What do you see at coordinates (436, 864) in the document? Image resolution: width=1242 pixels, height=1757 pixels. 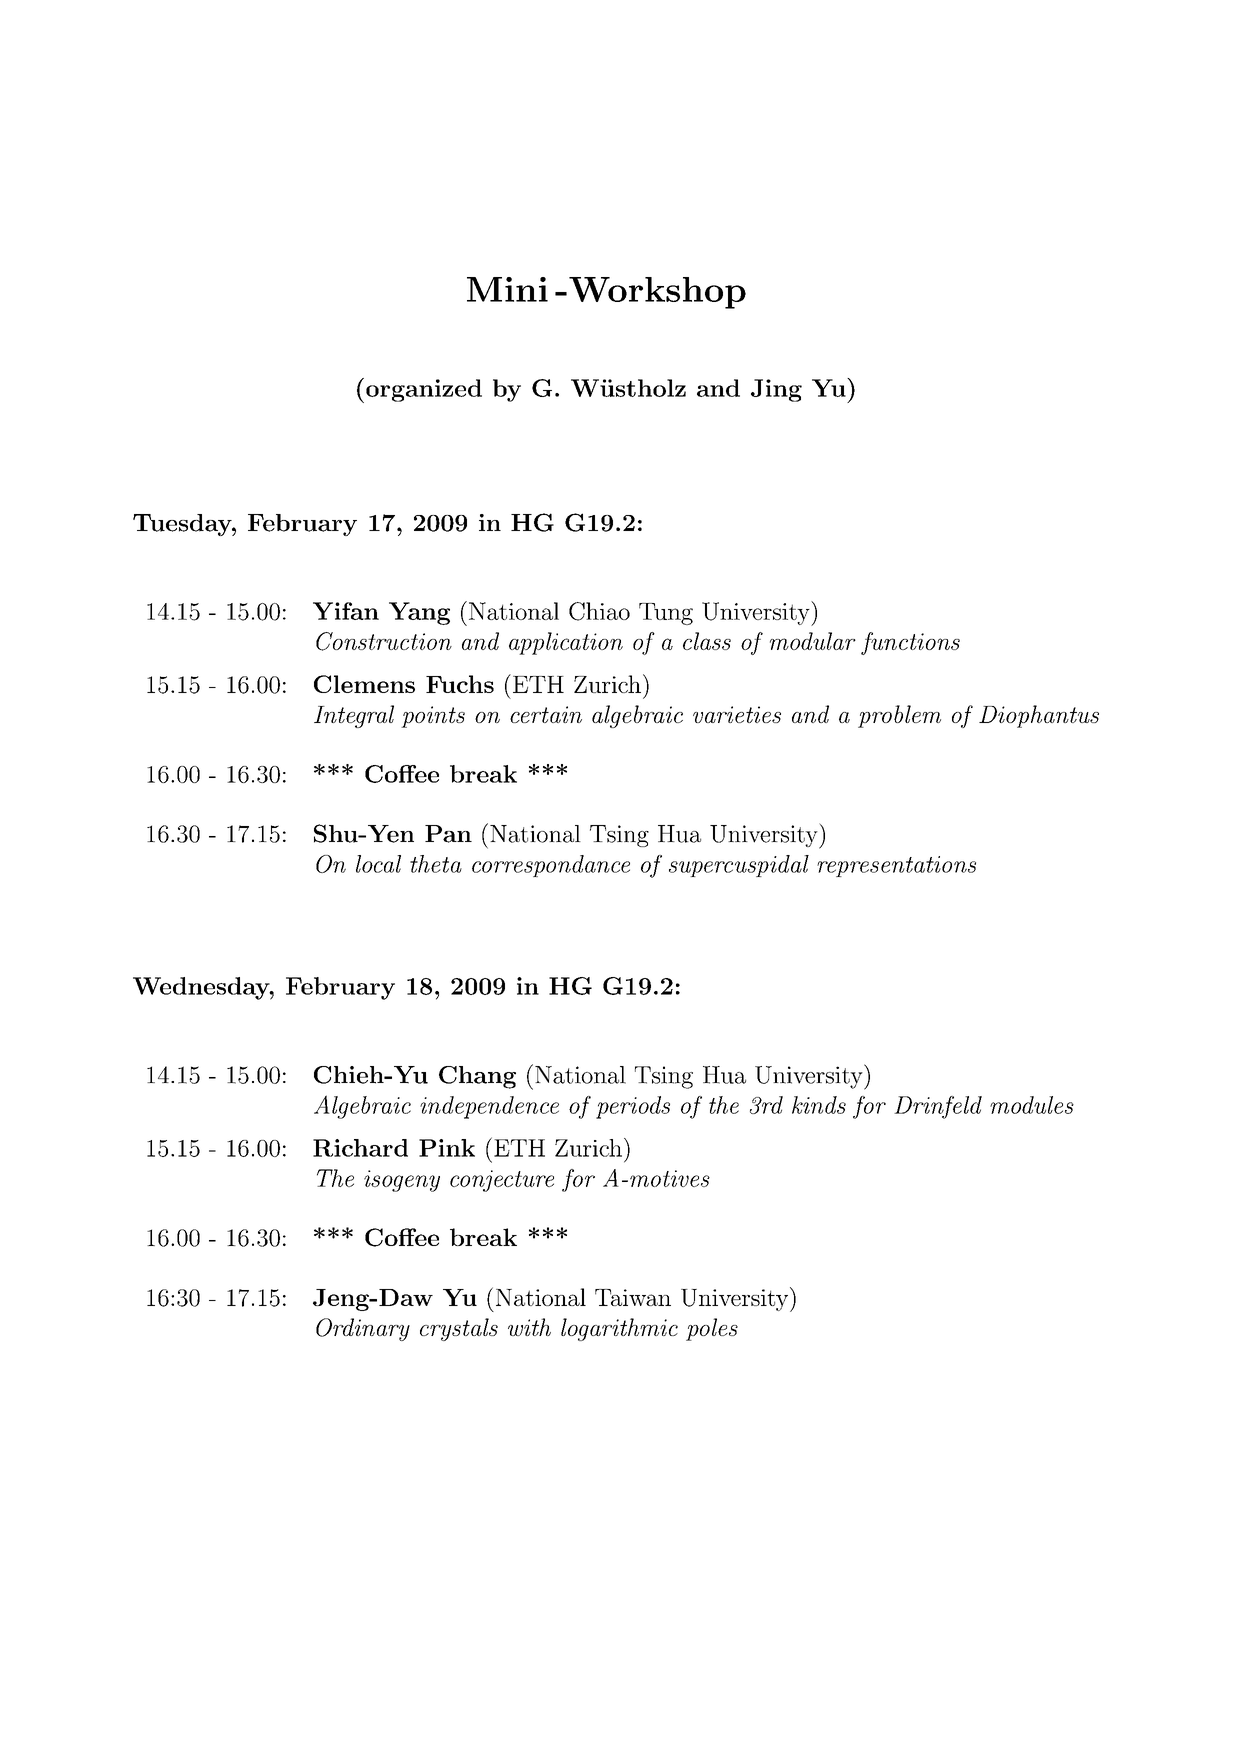 I see `theta` at bounding box center [436, 864].
